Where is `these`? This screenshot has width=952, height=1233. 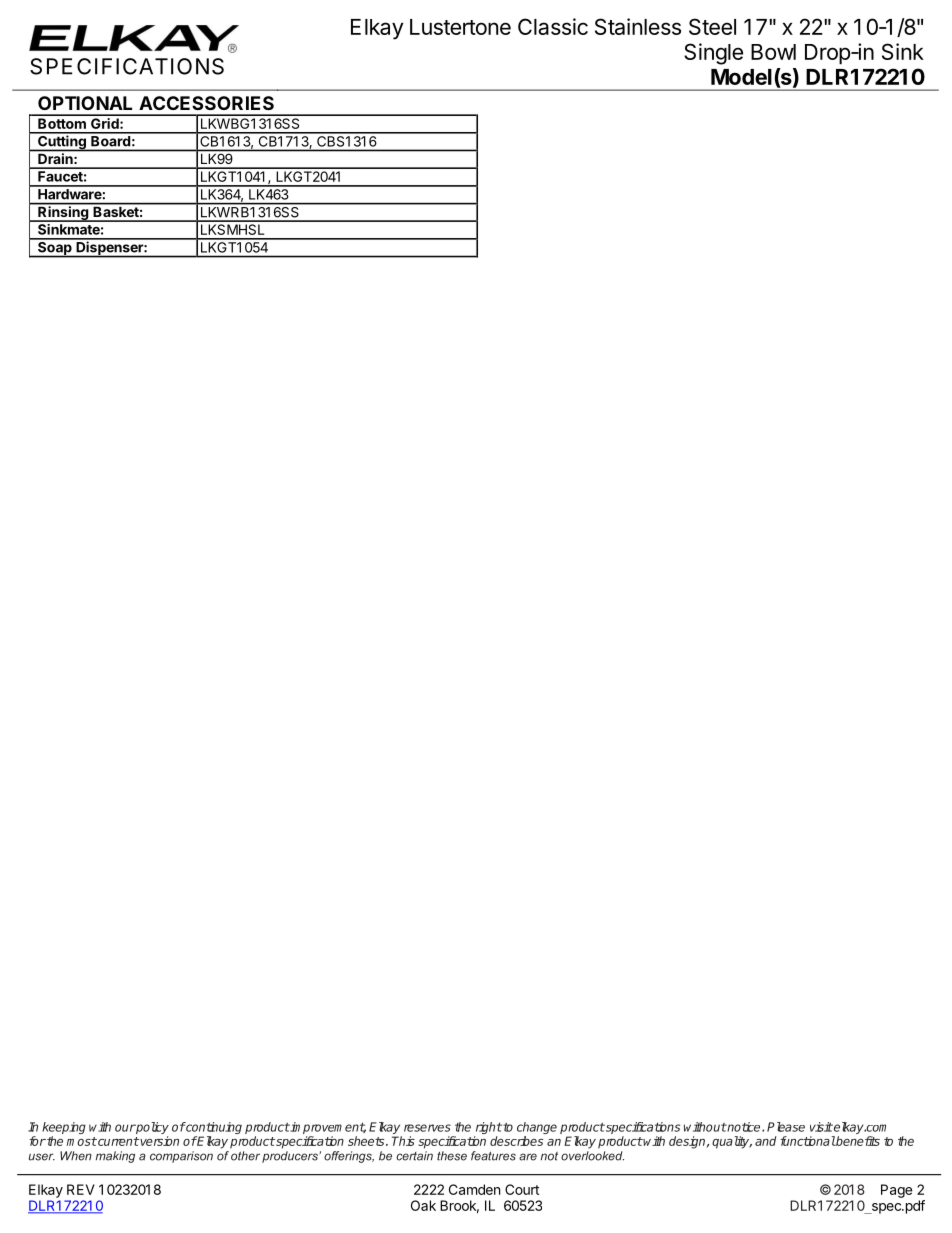 these is located at coordinates (452, 1156).
